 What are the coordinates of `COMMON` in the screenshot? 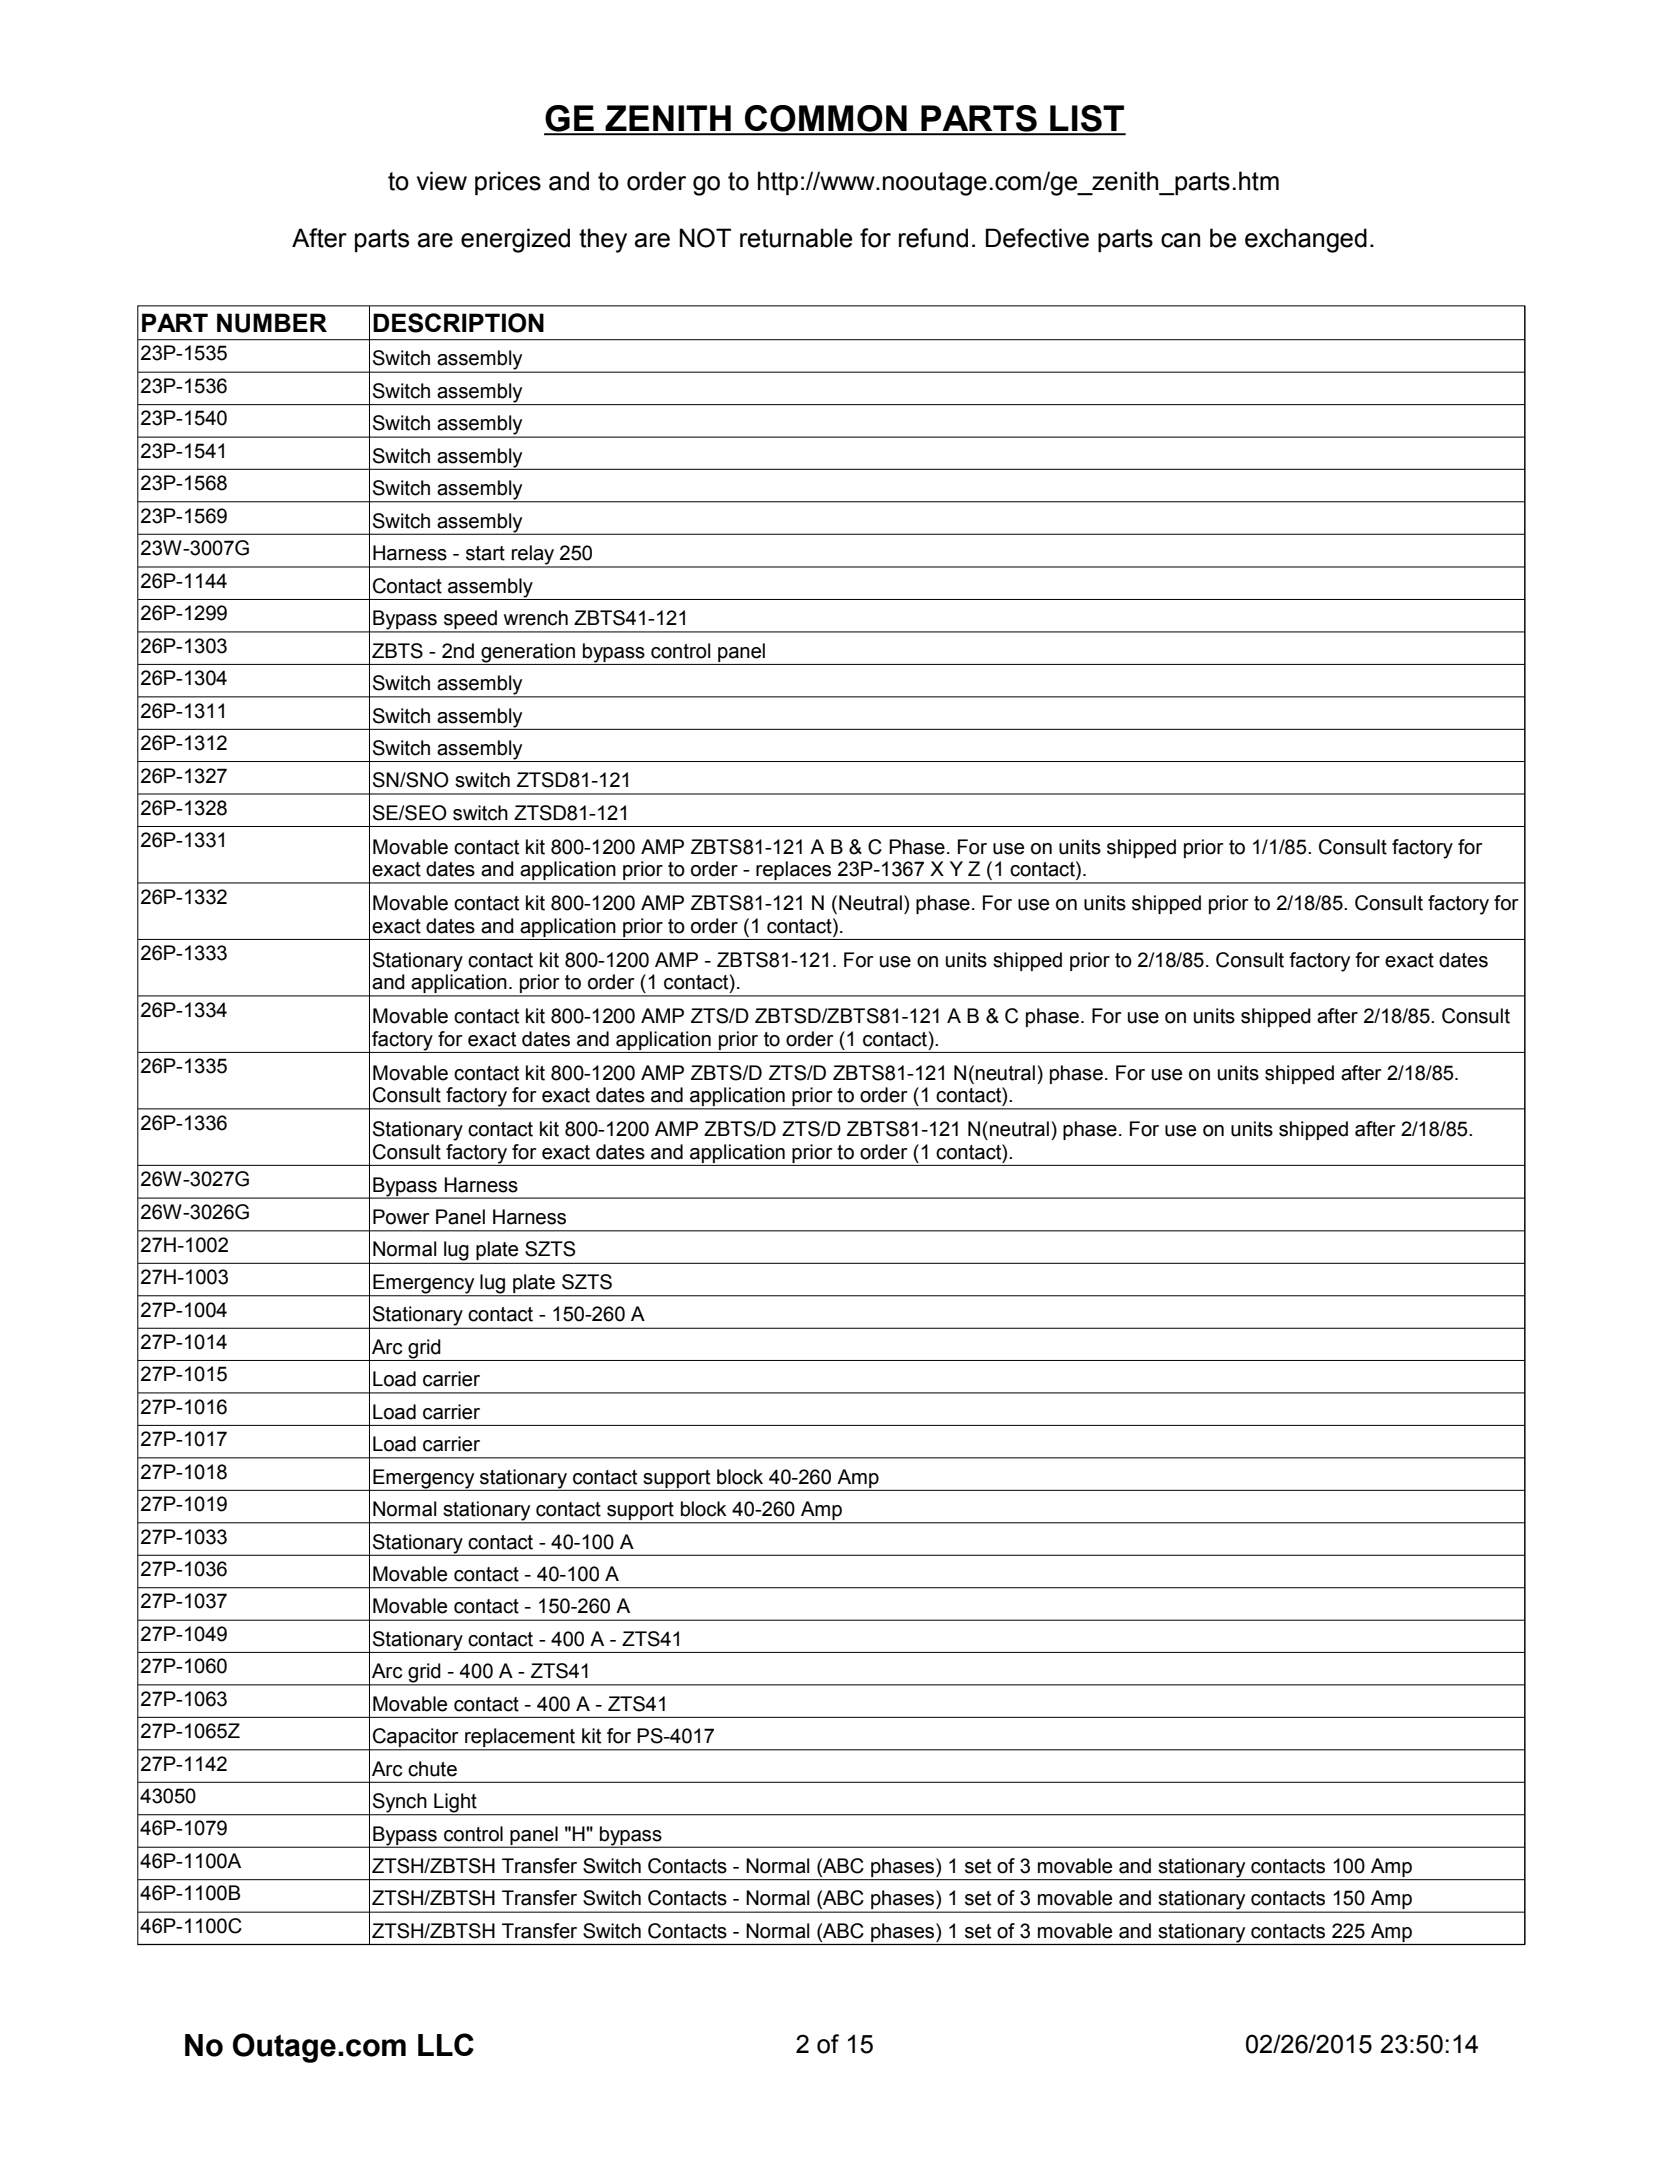 It's located at (826, 119).
